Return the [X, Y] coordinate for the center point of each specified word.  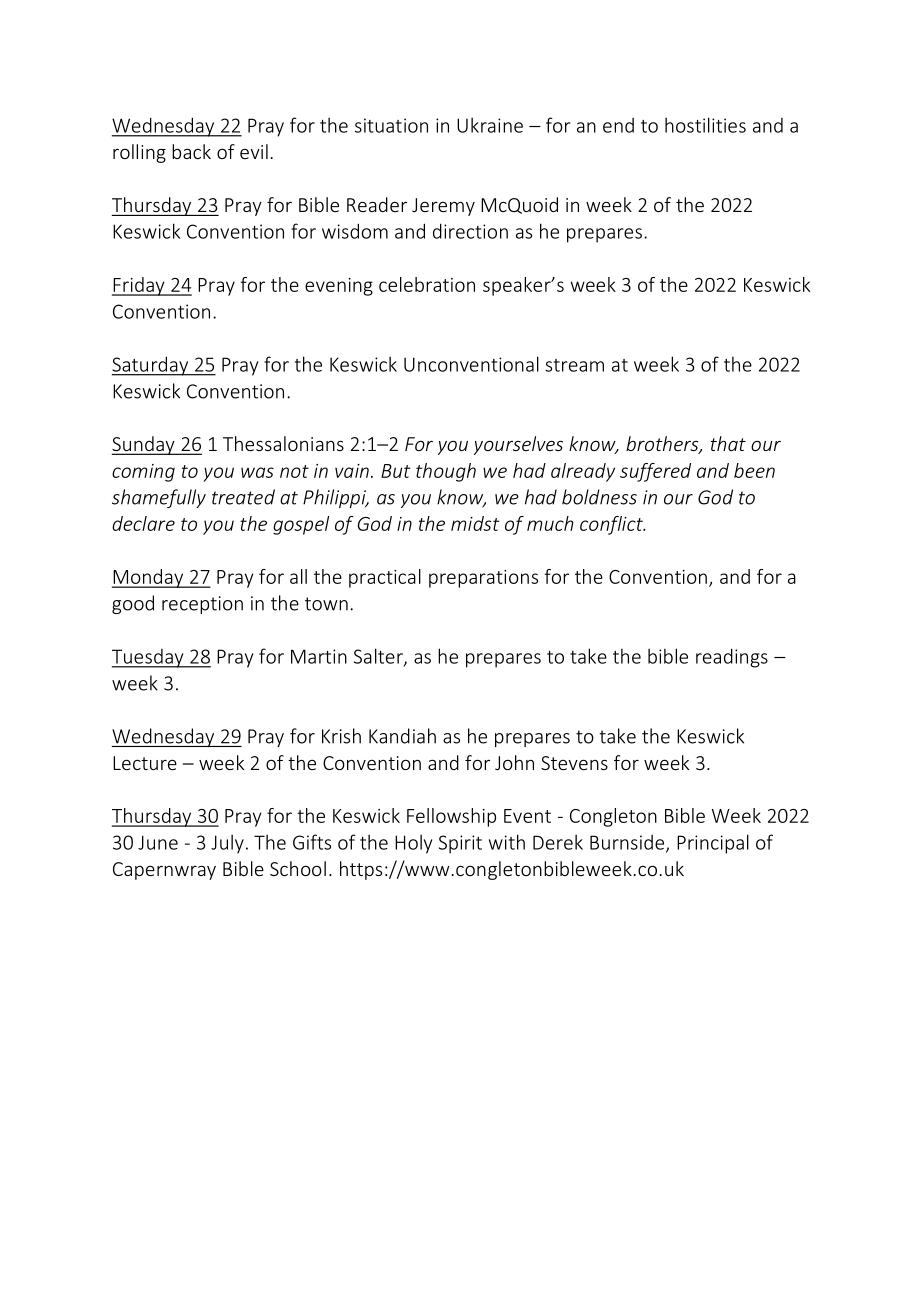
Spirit [460, 844]
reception [202, 605]
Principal [713, 844]
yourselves [518, 445]
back [191, 151]
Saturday [151, 366]
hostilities [705, 125]
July [227, 844]
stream [574, 365]
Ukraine [490, 125]
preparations [483, 579]
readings [732, 658]
